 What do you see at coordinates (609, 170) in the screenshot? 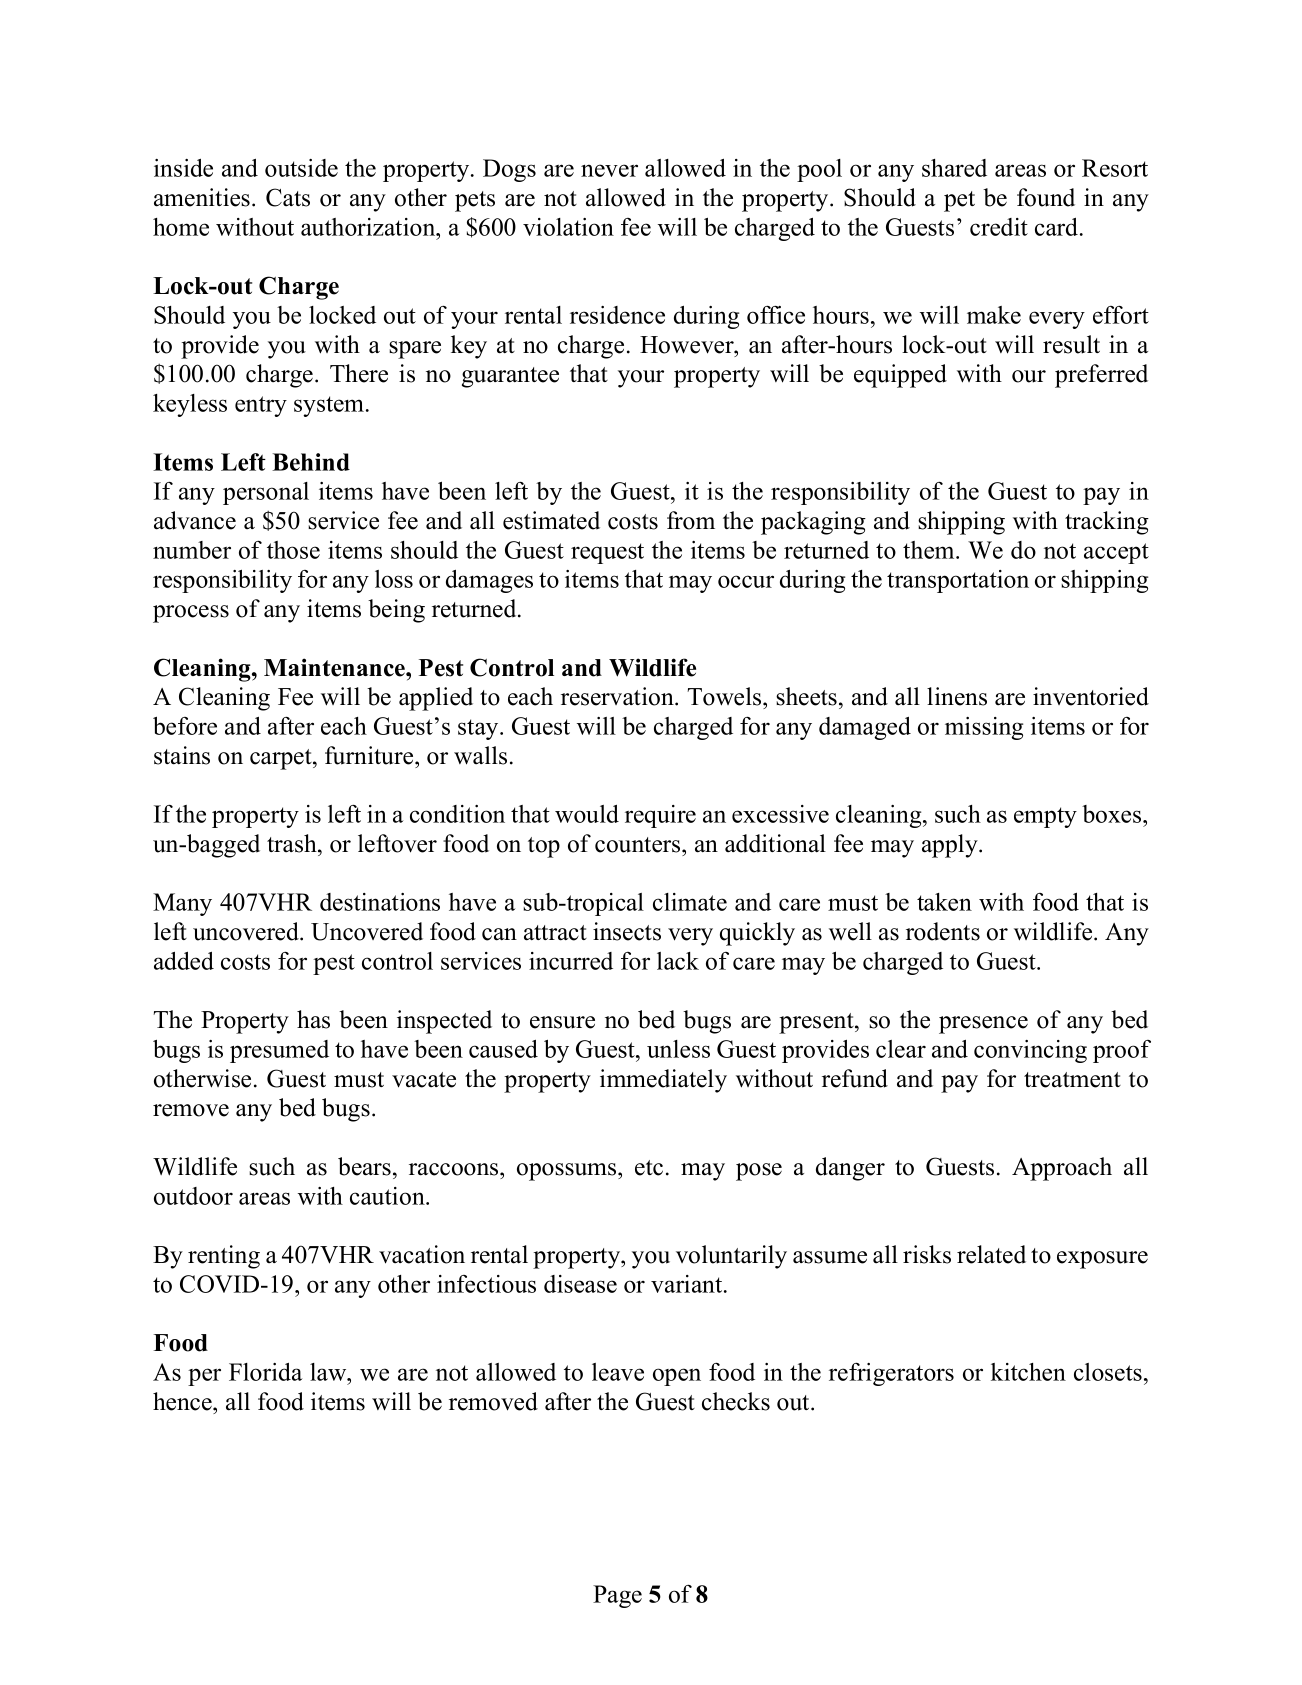
I see `never` at bounding box center [609, 170].
